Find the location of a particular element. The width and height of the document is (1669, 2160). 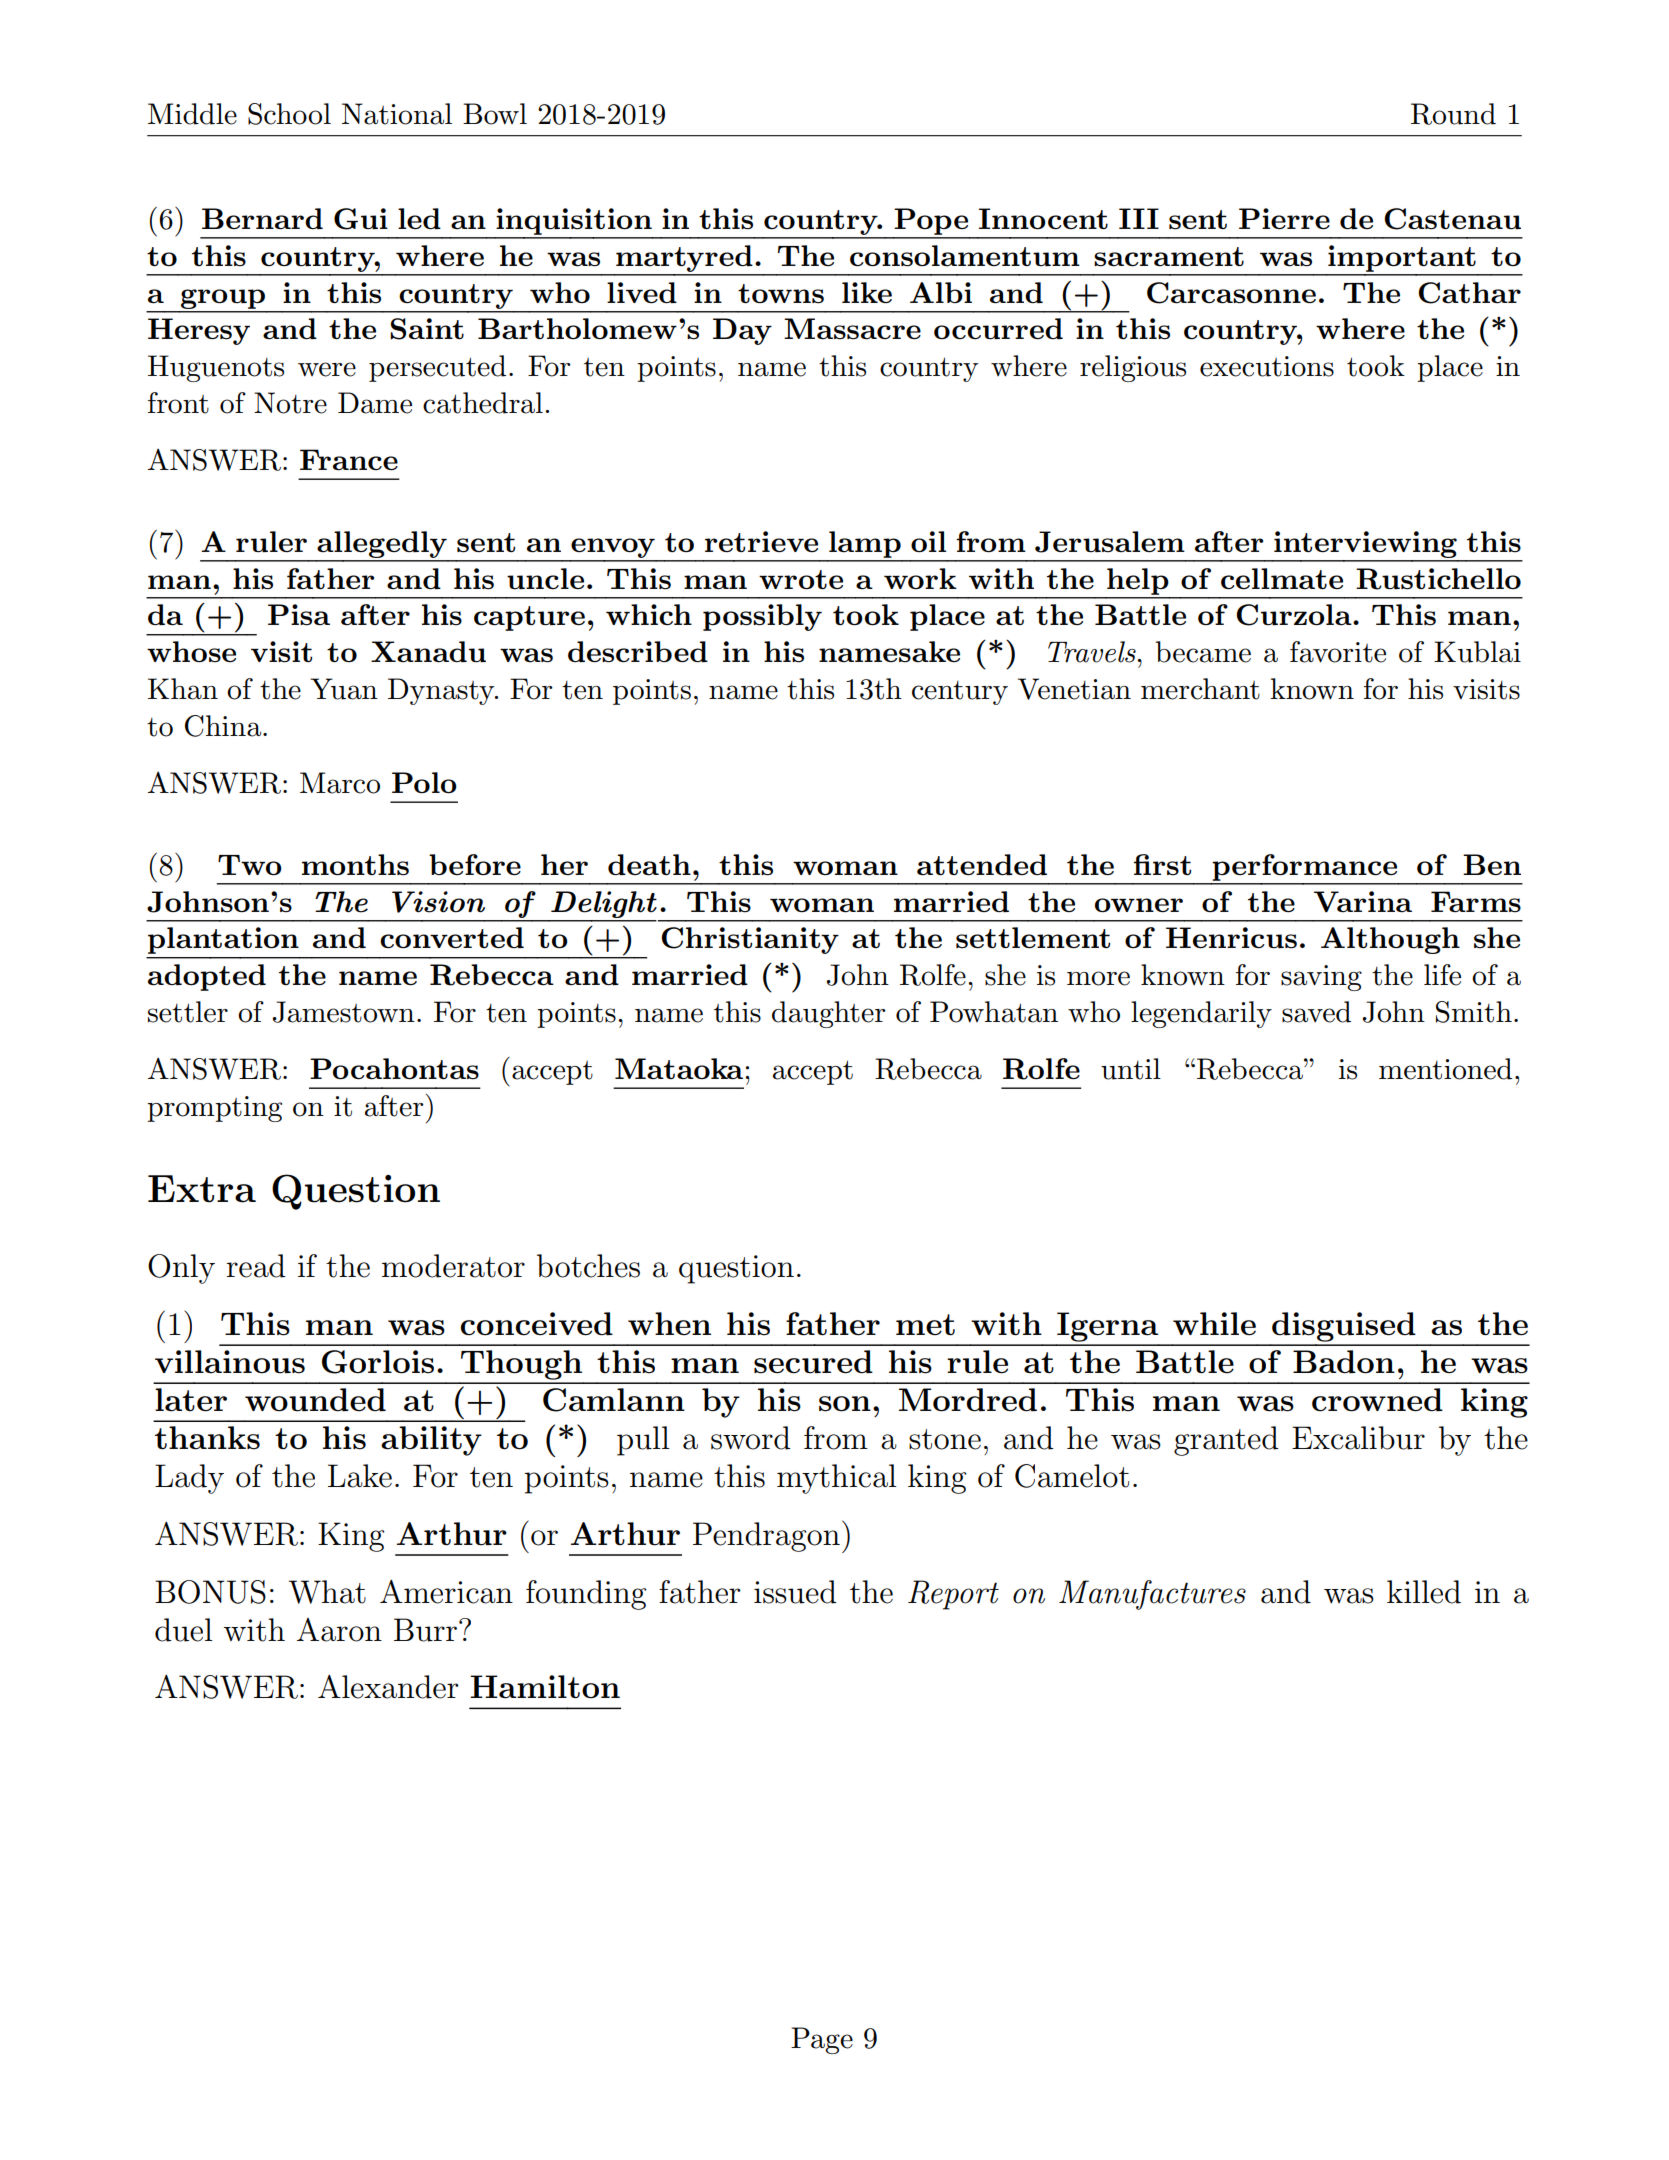

century is located at coordinates (960, 693).
